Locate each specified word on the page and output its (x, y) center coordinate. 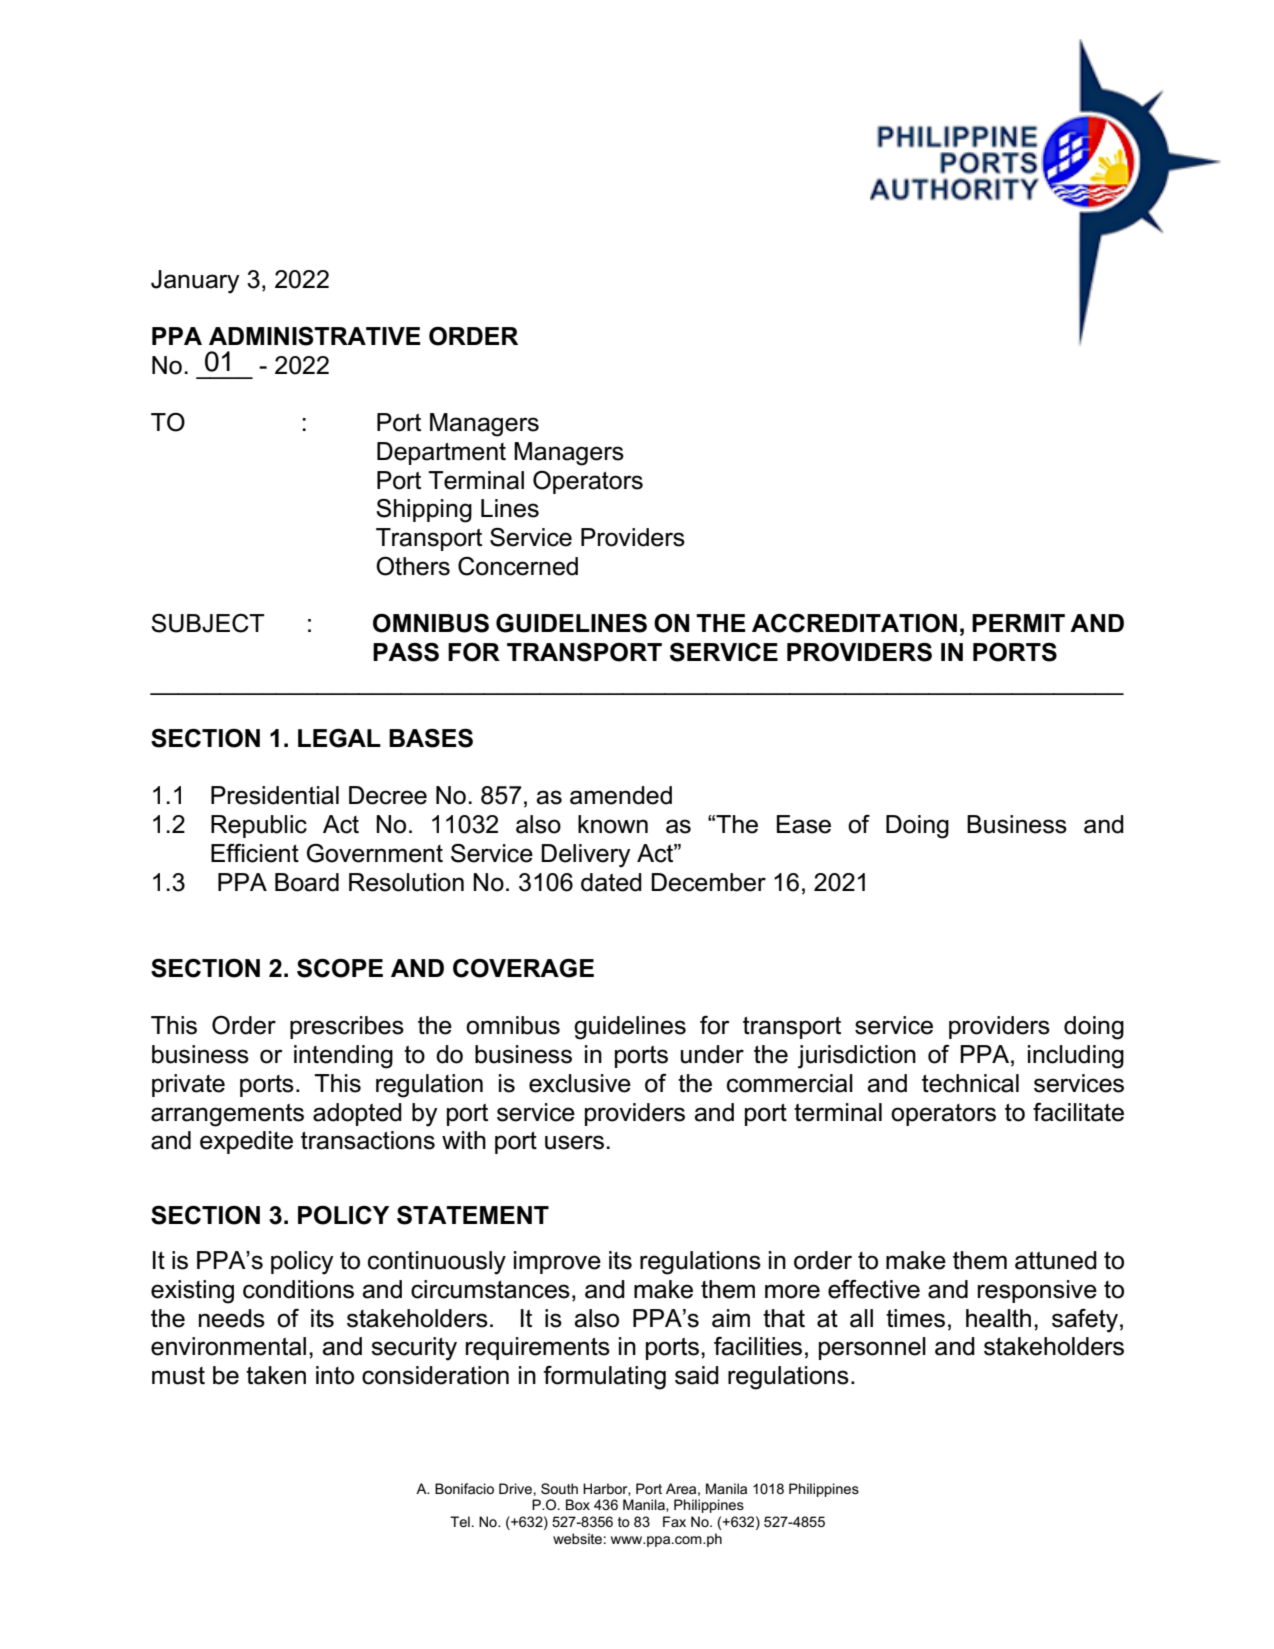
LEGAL (339, 738)
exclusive (580, 1083)
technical (970, 1083)
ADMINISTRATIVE (315, 336)
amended (621, 795)
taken (276, 1375)
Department (441, 453)
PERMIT (1018, 623)
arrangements (227, 1115)
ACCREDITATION (854, 623)
